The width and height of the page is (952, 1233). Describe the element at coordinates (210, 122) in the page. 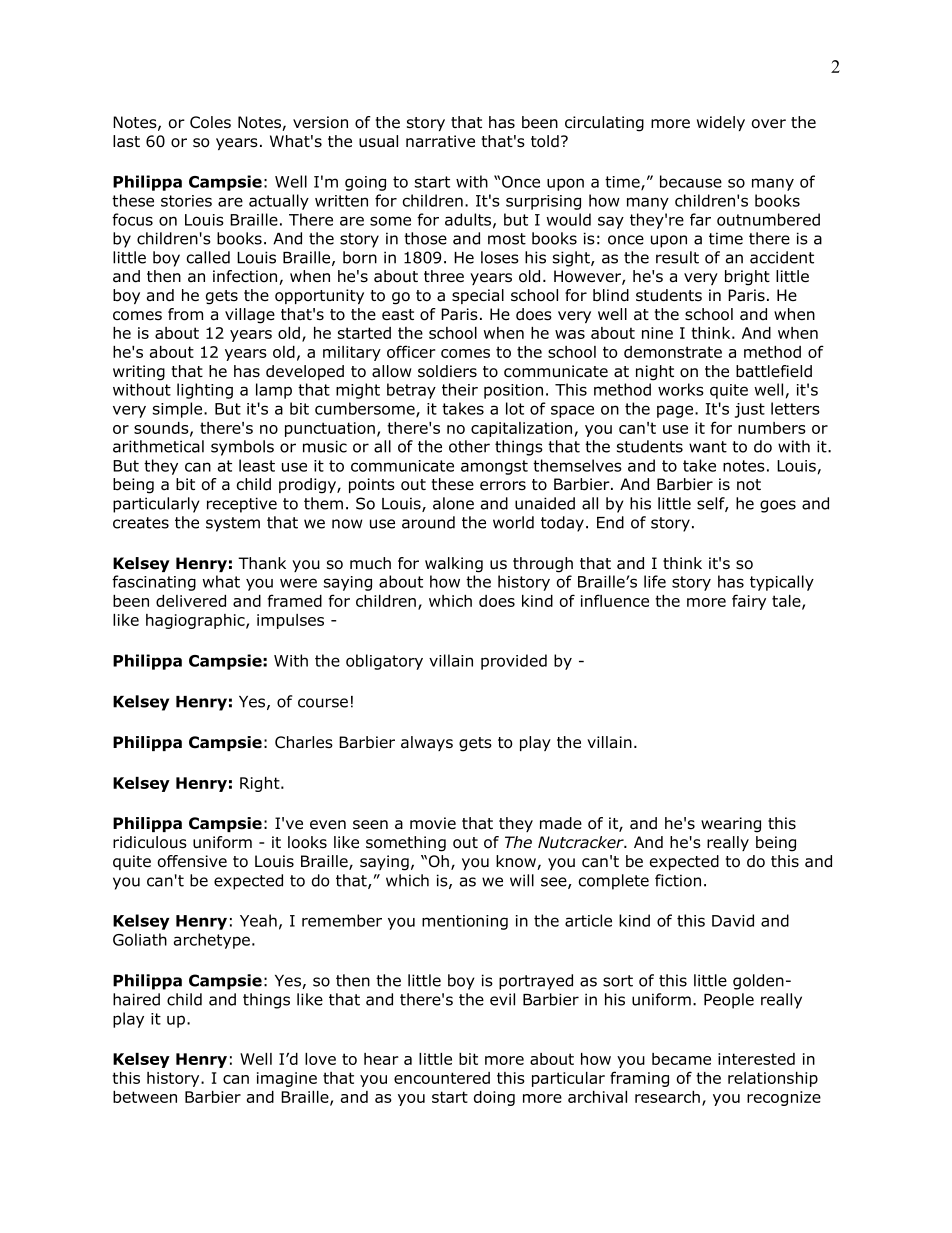

I see `Coles` at that location.
